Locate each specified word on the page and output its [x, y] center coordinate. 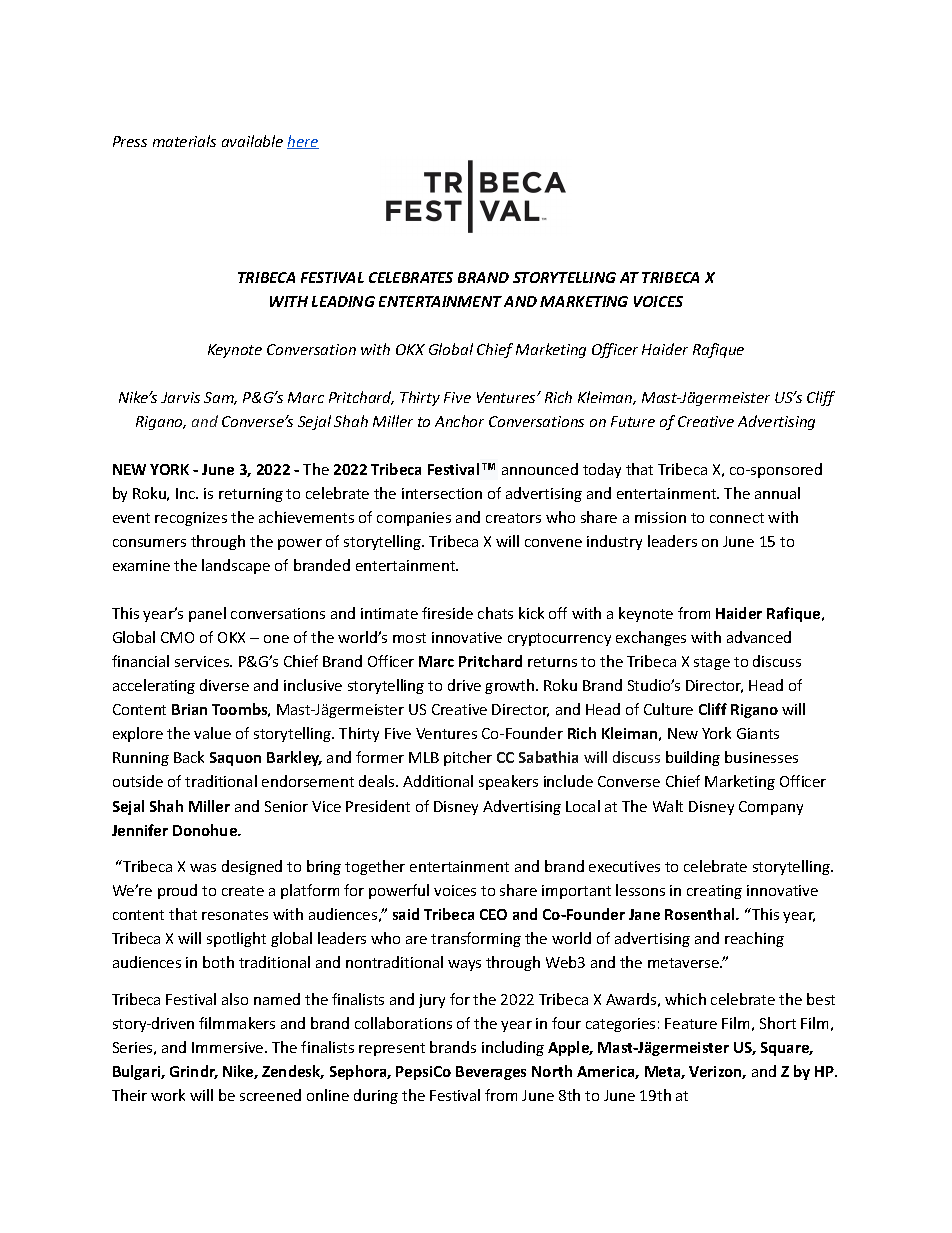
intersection [442, 493]
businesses [761, 757]
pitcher [468, 758]
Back [189, 757]
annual [777, 493]
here [303, 142]
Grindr [194, 1072]
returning [251, 495]
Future [633, 421]
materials [184, 141]
